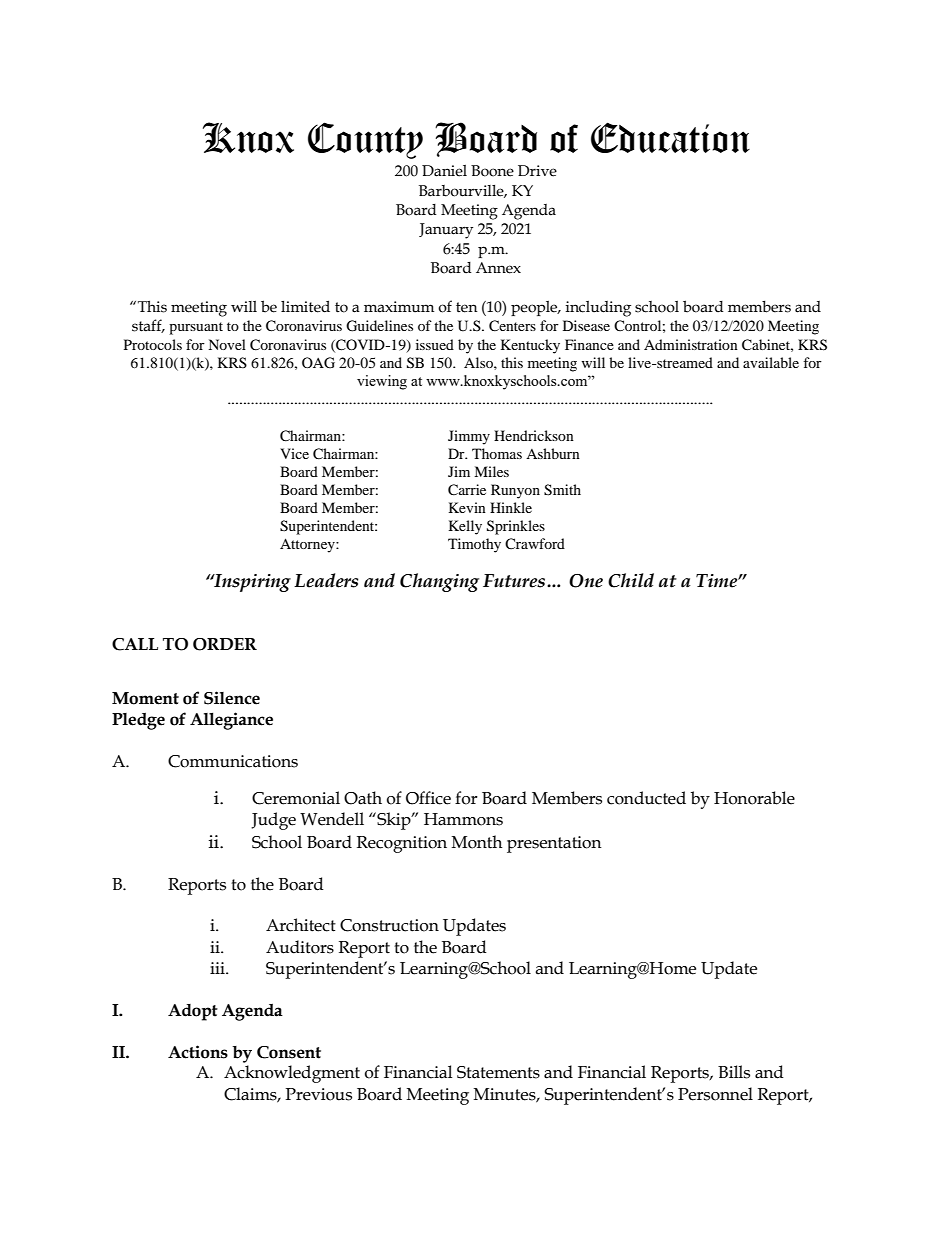  I want to click on Daniel, so click(444, 171).
